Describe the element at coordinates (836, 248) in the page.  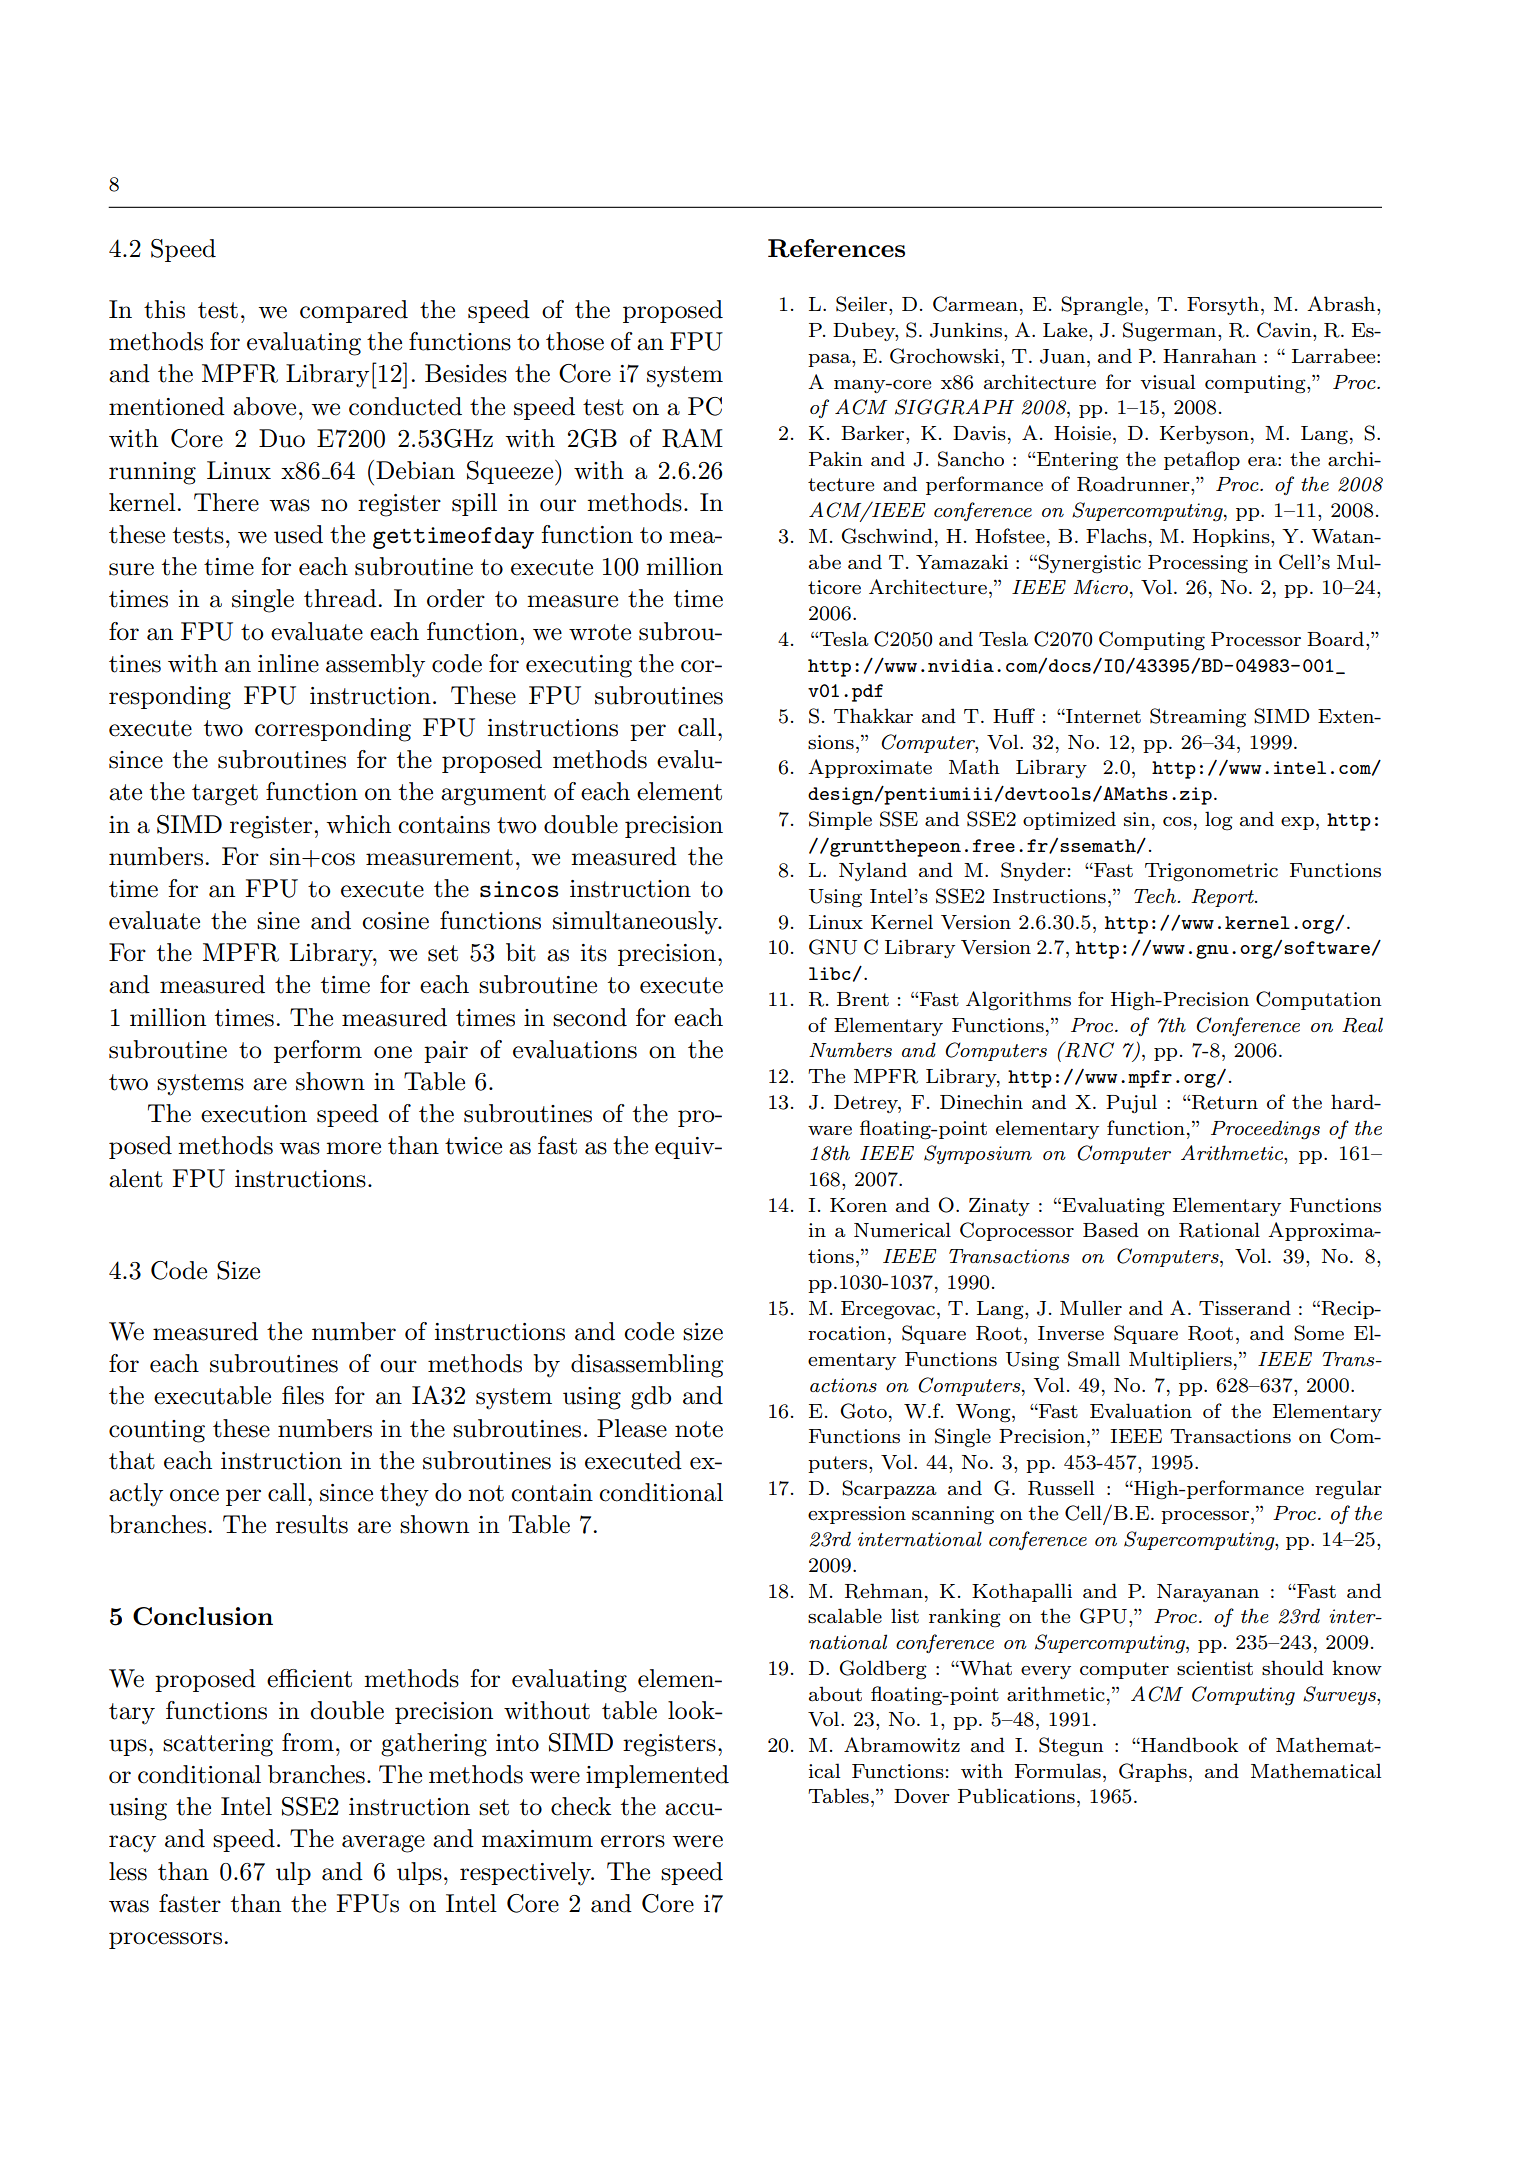
I see `References` at that location.
